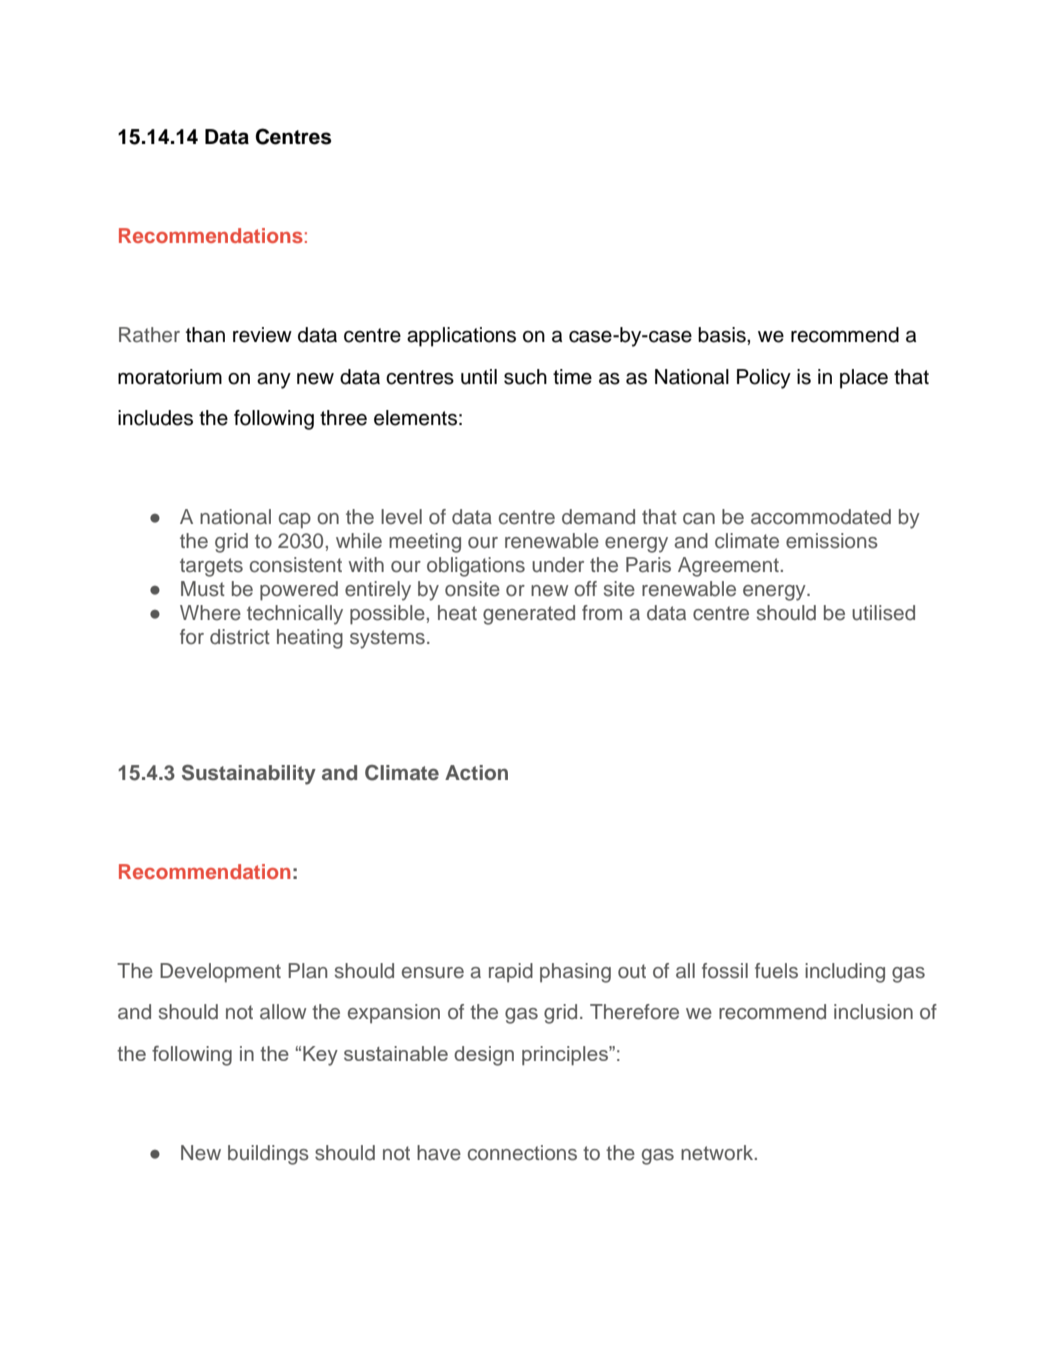 This screenshot has height=1370, width=1058. I want to click on Policy, so click(764, 379).
